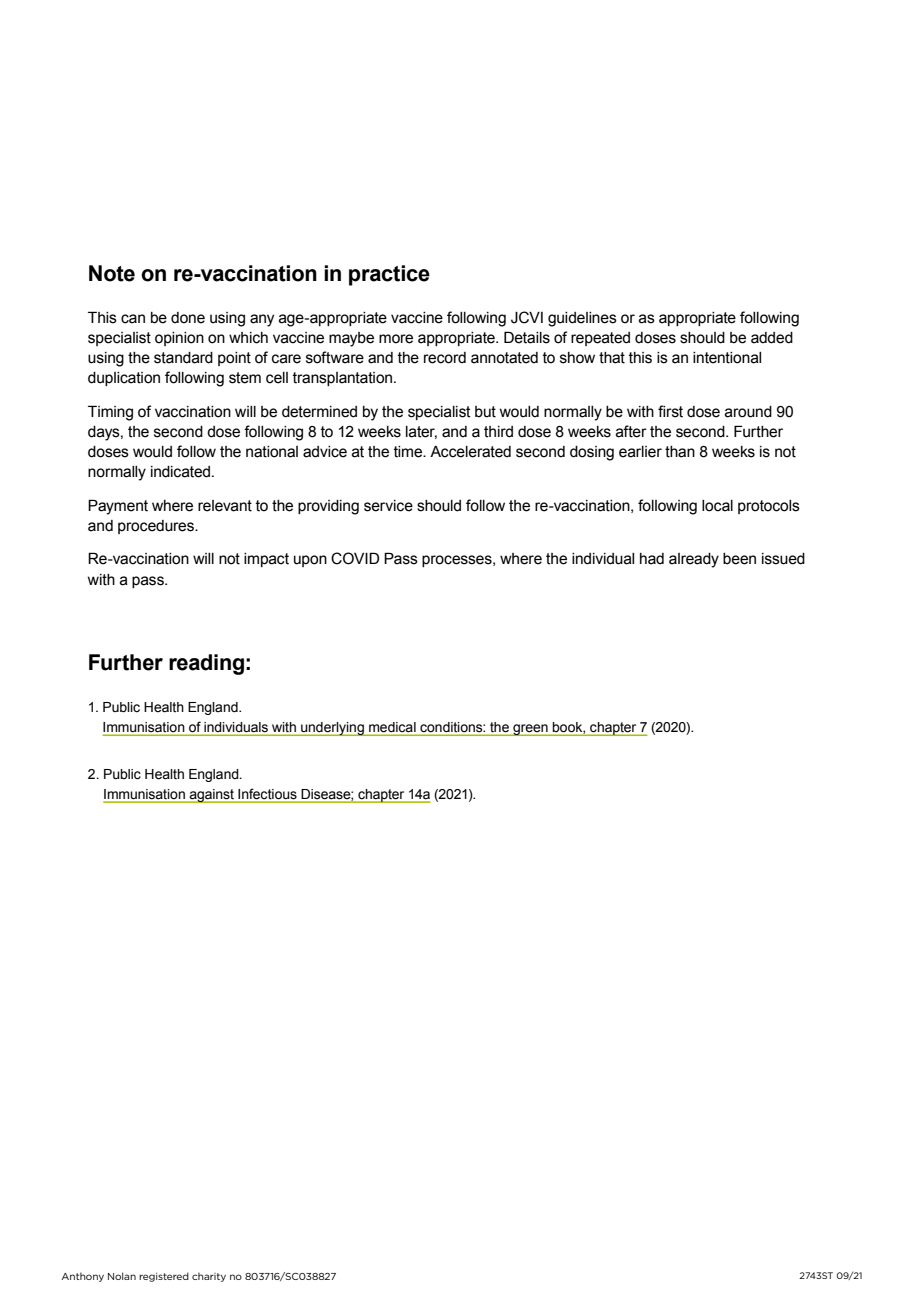 Image resolution: width=924 pixels, height=1308 pixels. I want to click on registered, so click(164, 1277).
